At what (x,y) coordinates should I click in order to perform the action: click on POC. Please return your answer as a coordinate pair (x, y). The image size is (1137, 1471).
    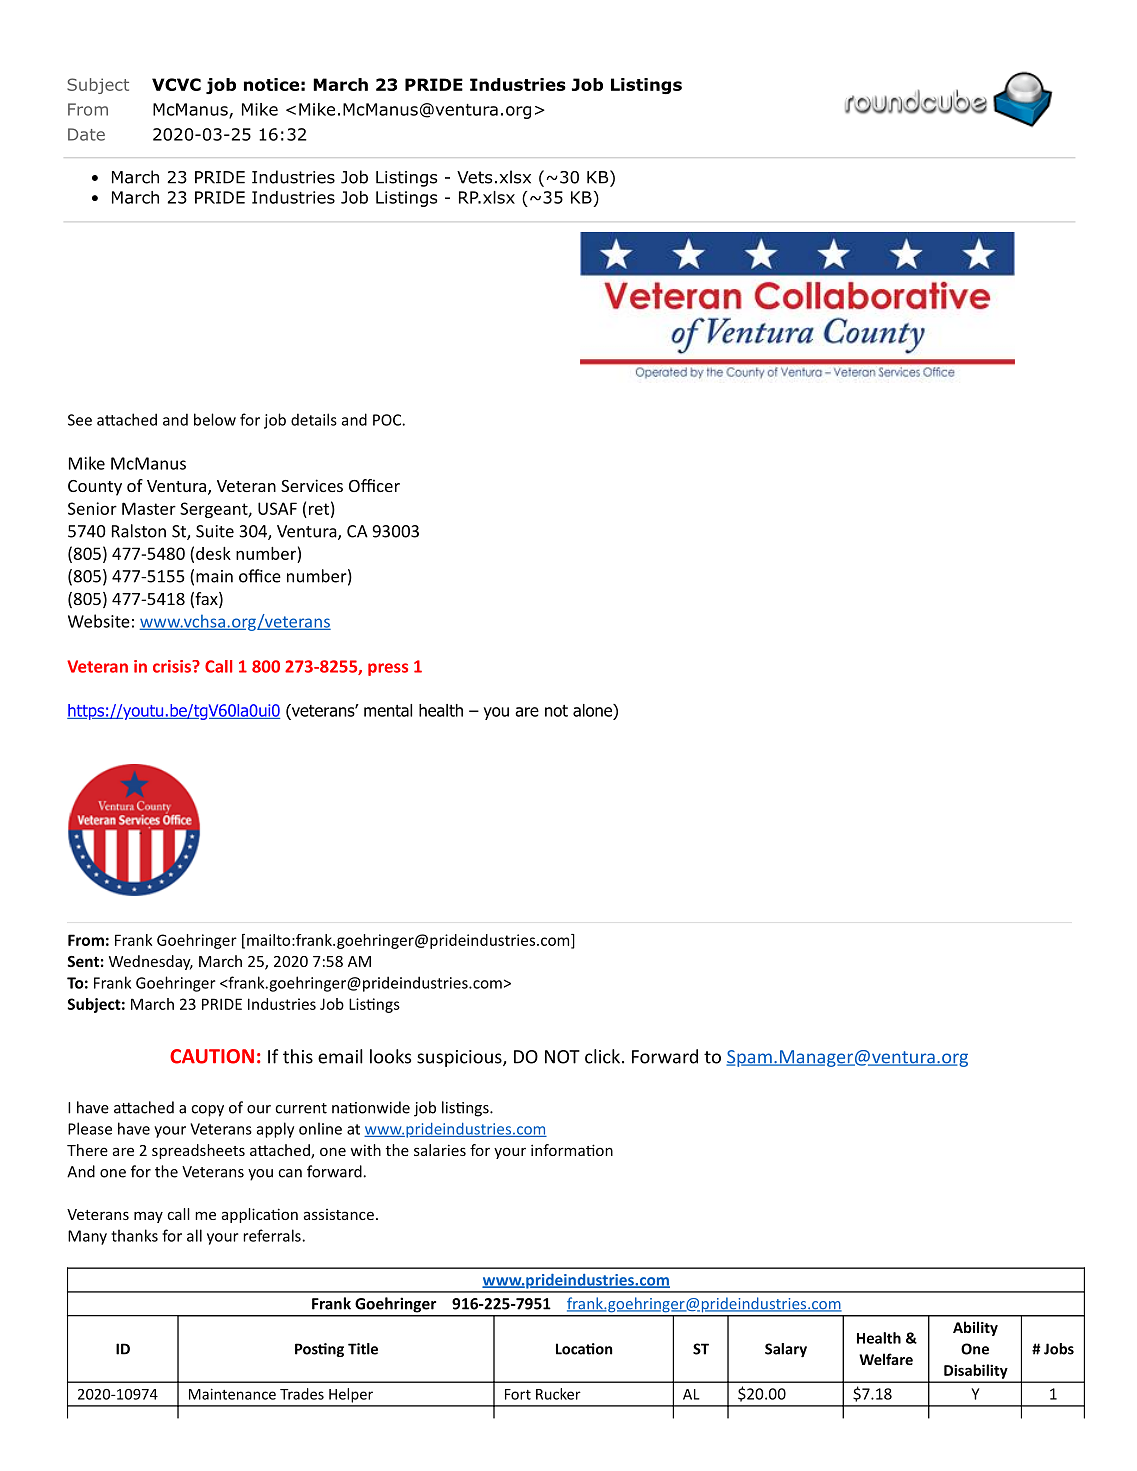
    Looking at the image, I should click on (388, 420).
